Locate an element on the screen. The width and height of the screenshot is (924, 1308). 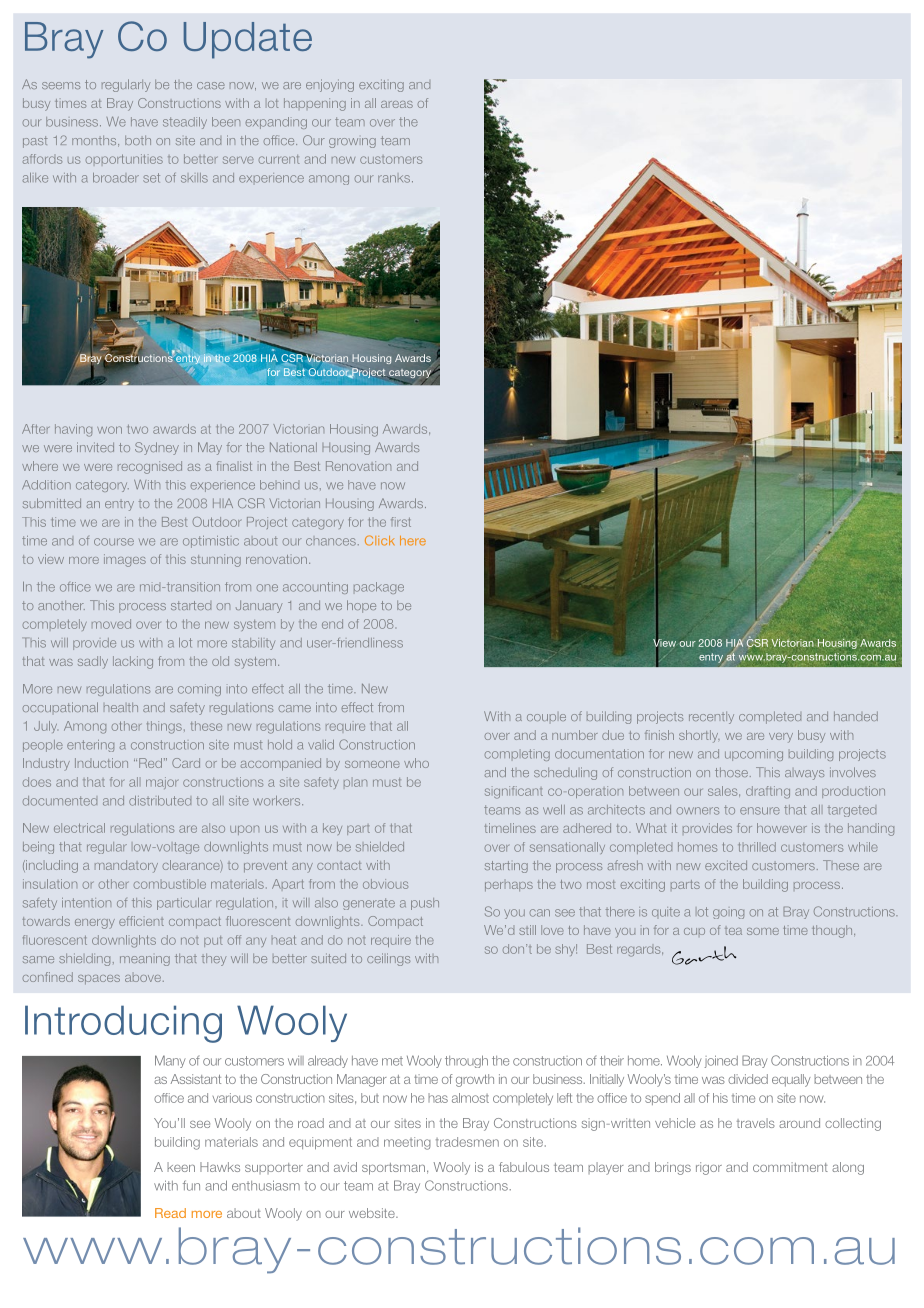
seems is located at coordinates (61, 85).
